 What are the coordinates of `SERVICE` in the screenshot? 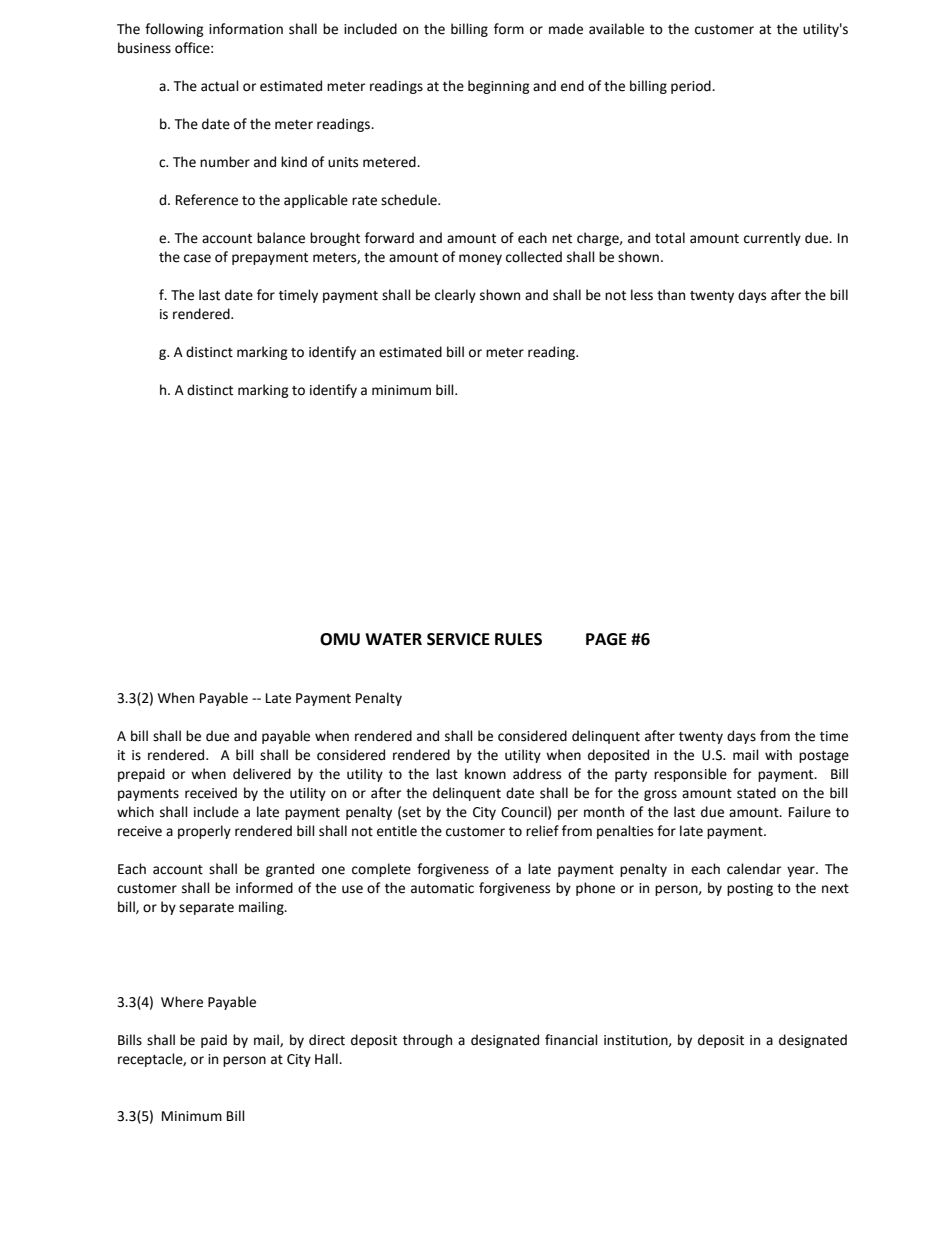 It's located at (458, 639).
